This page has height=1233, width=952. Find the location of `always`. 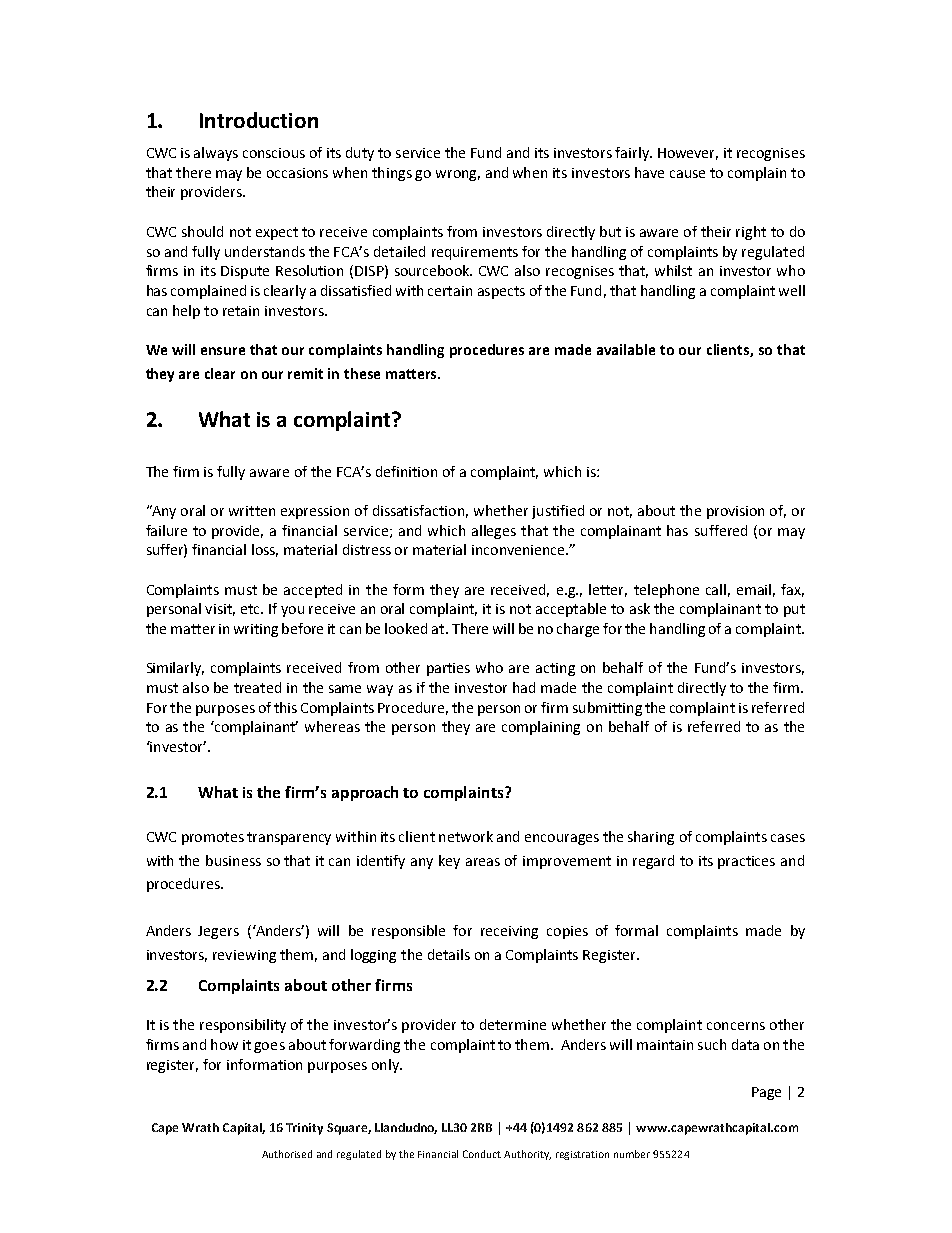

always is located at coordinates (216, 154).
